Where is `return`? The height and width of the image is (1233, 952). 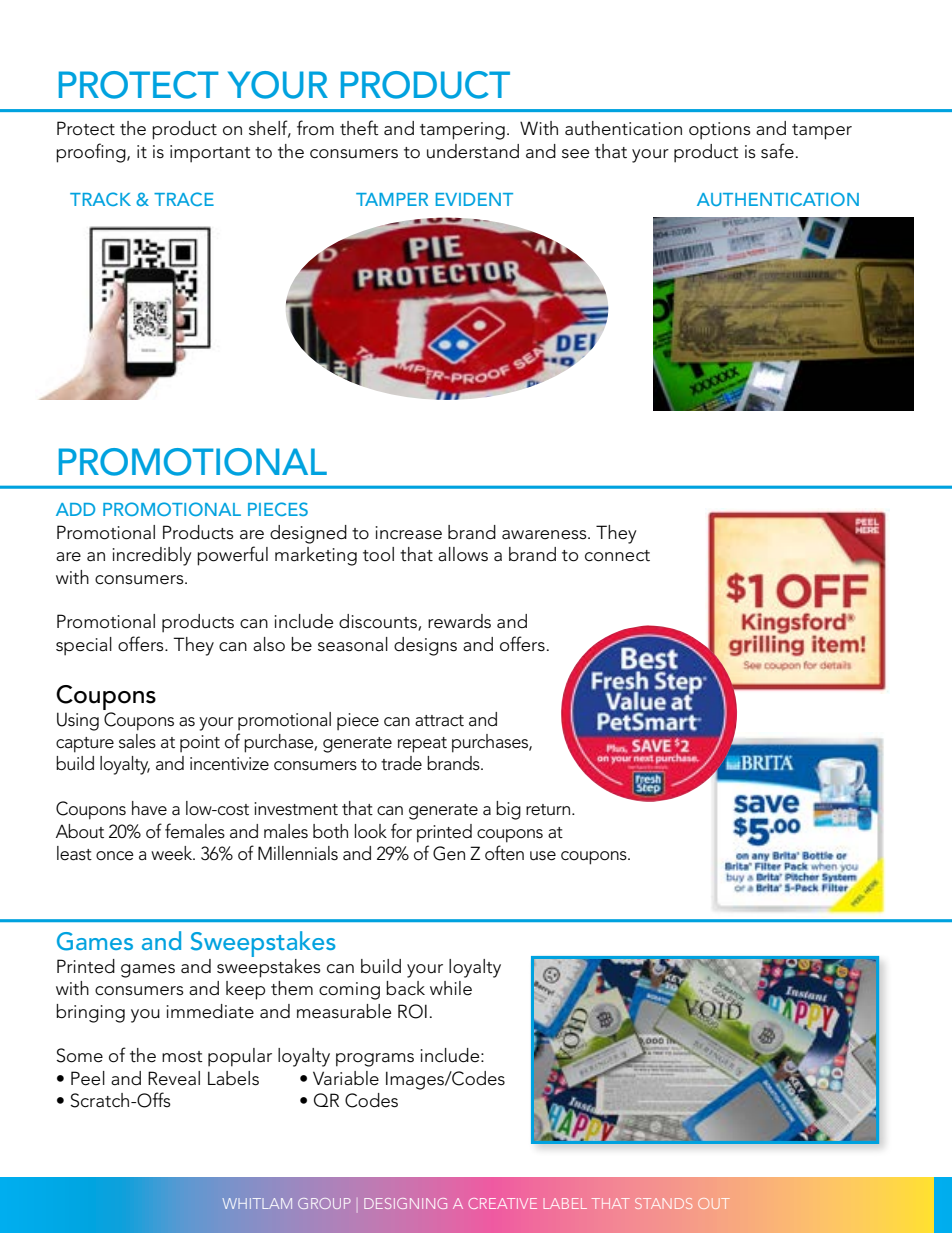 return is located at coordinates (549, 810).
